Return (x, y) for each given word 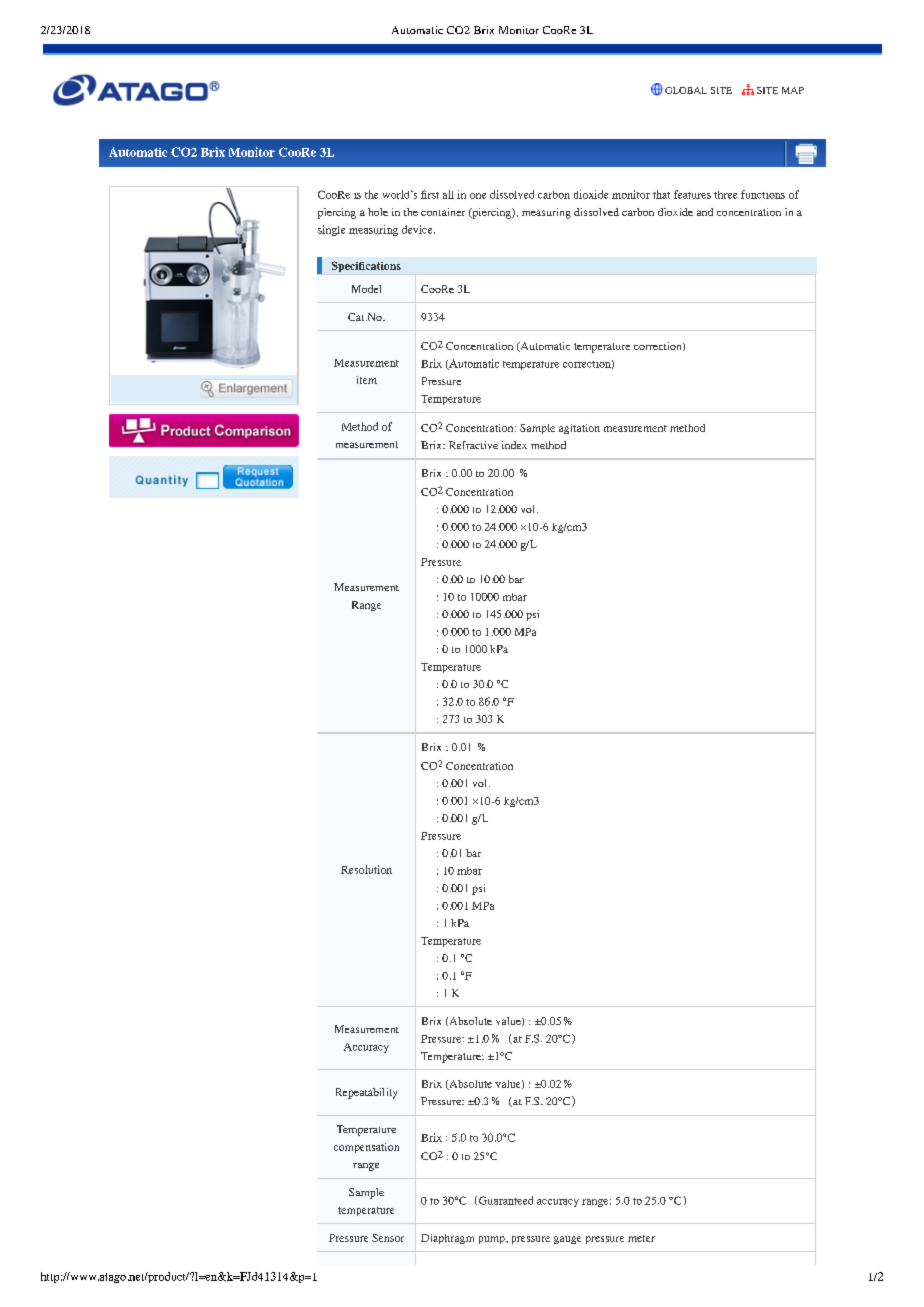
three (725, 195)
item (367, 380)
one (478, 196)
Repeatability (366, 1093)
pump (493, 1240)
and (705, 212)
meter (641, 1238)
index (514, 445)
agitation (579, 429)
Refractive (473, 445)
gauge (567, 1240)
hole (378, 212)
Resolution (366, 869)
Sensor (388, 1238)
